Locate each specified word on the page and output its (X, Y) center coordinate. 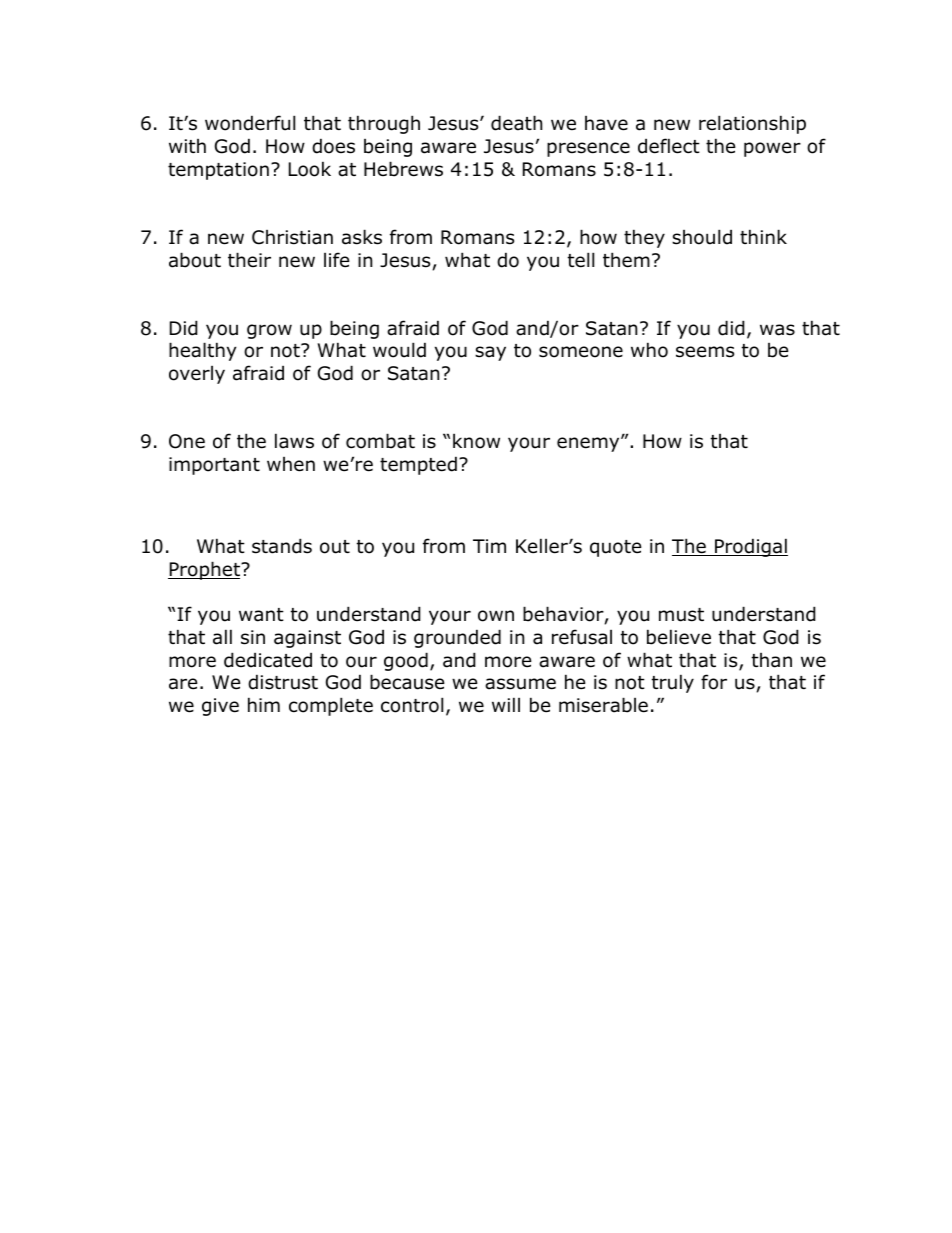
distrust (283, 682)
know (476, 441)
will (506, 704)
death (516, 123)
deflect (669, 146)
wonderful (250, 123)
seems (705, 352)
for (714, 682)
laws (294, 441)
